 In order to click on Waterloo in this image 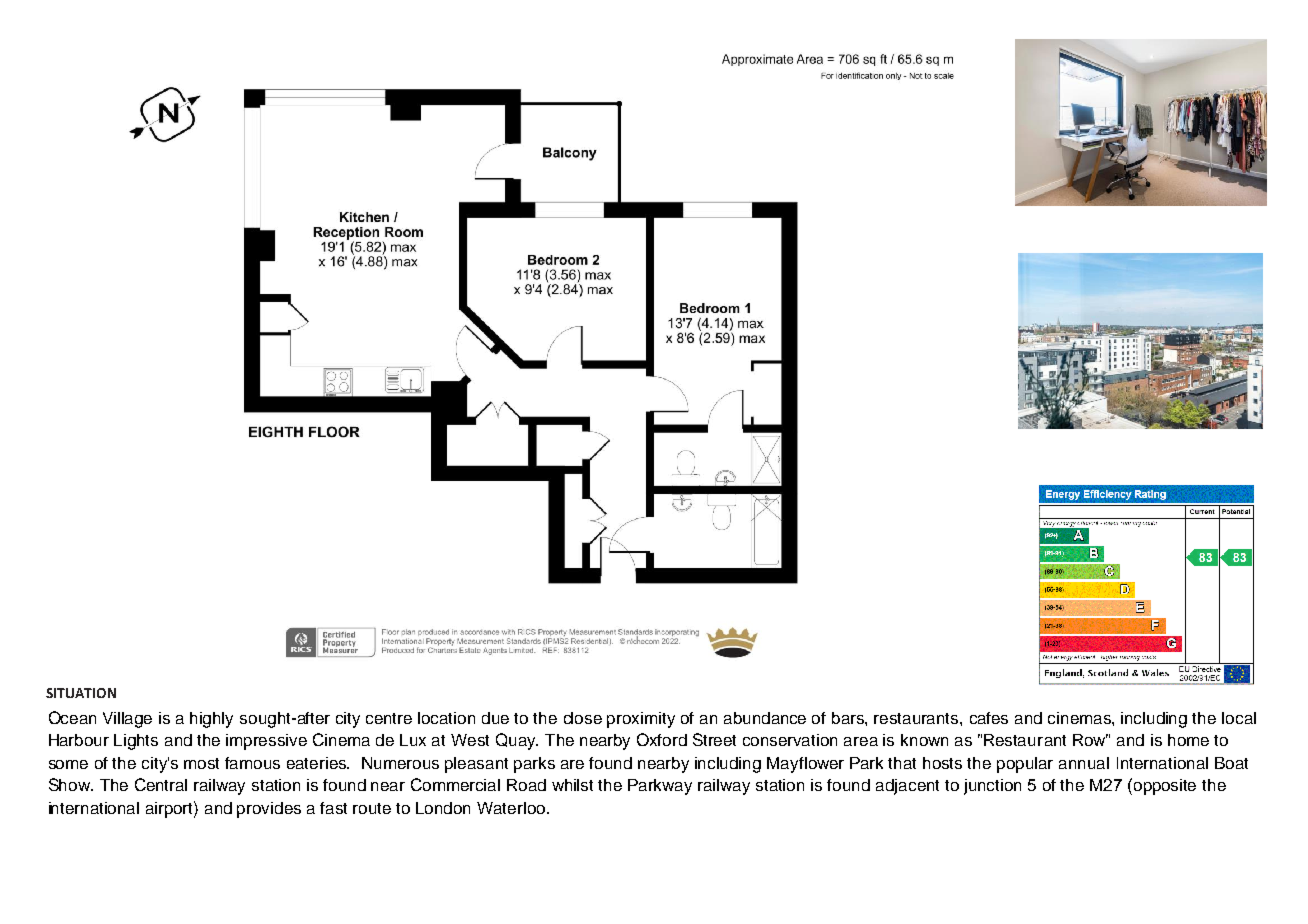, I will do `click(512, 808)`.
